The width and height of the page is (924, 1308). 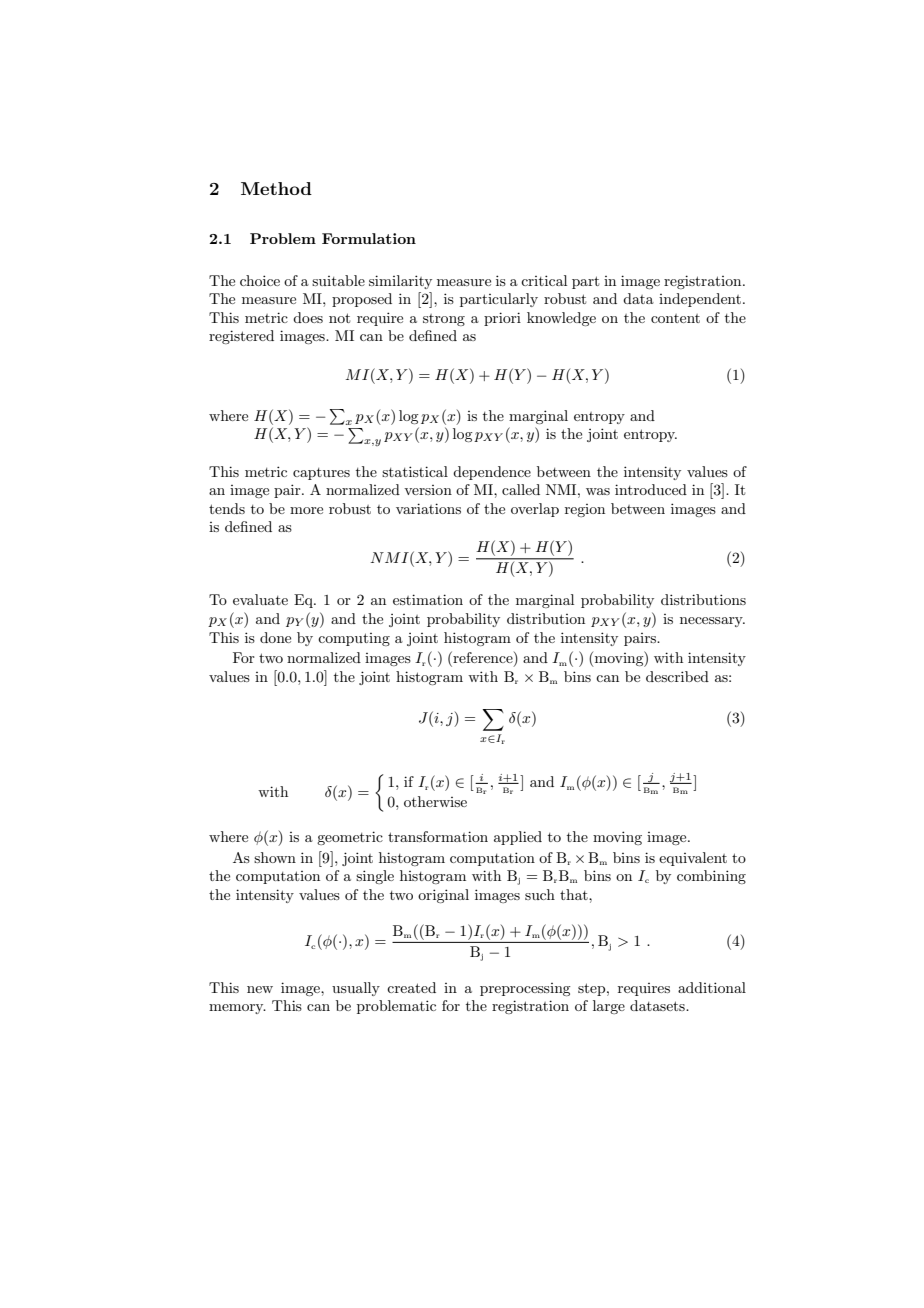 I want to click on Formulation, so click(x=369, y=238).
